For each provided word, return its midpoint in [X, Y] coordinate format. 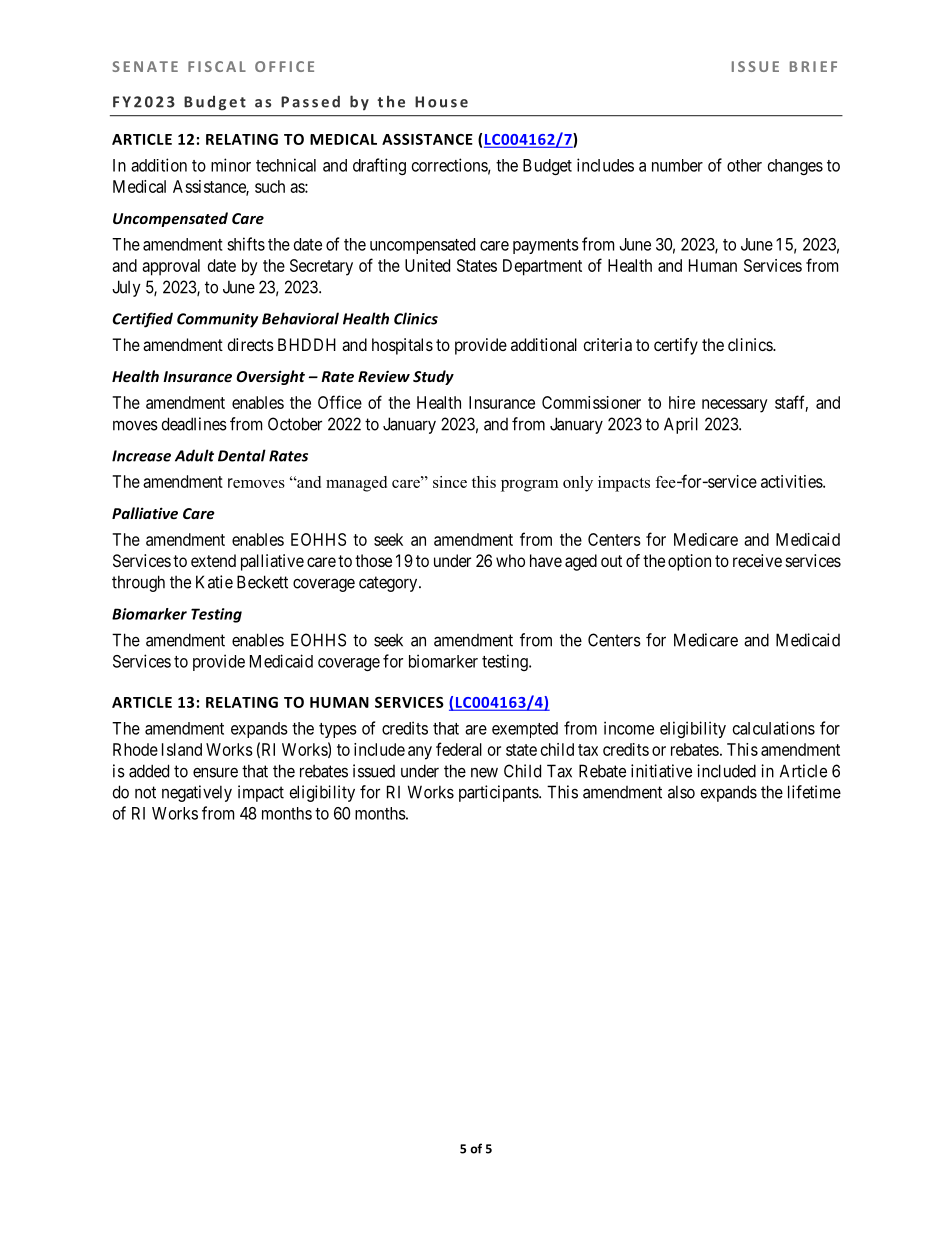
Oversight [270, 377]
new [484, 773]
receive [757, 560]
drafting [379, 166]
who [510, 560]
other [744, 165]
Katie [214, 582]
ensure [215, 773]
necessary [735, 406]
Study [433, 377]
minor [231, 165]
